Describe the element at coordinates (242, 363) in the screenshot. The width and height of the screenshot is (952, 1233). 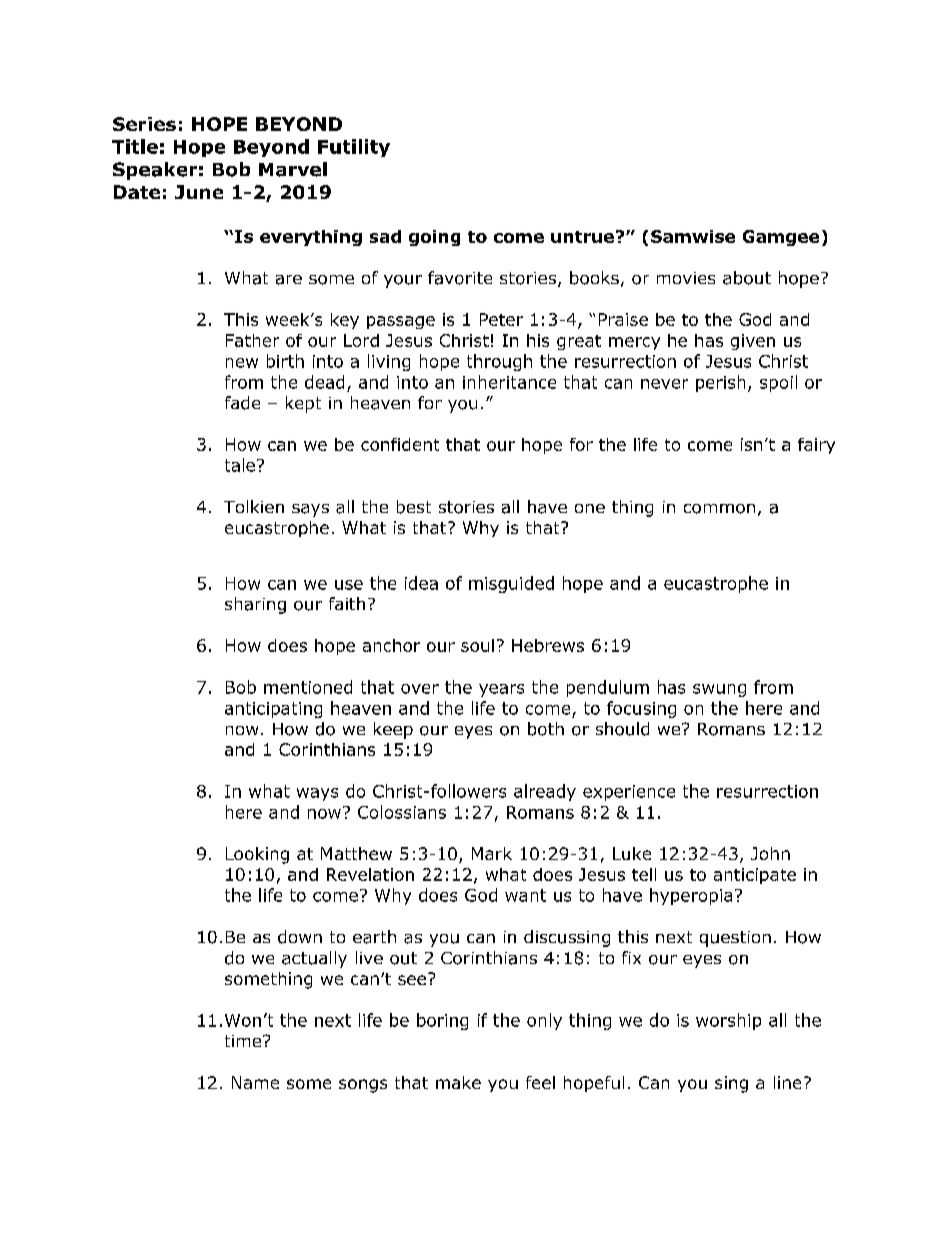
I see `new` at that location.
